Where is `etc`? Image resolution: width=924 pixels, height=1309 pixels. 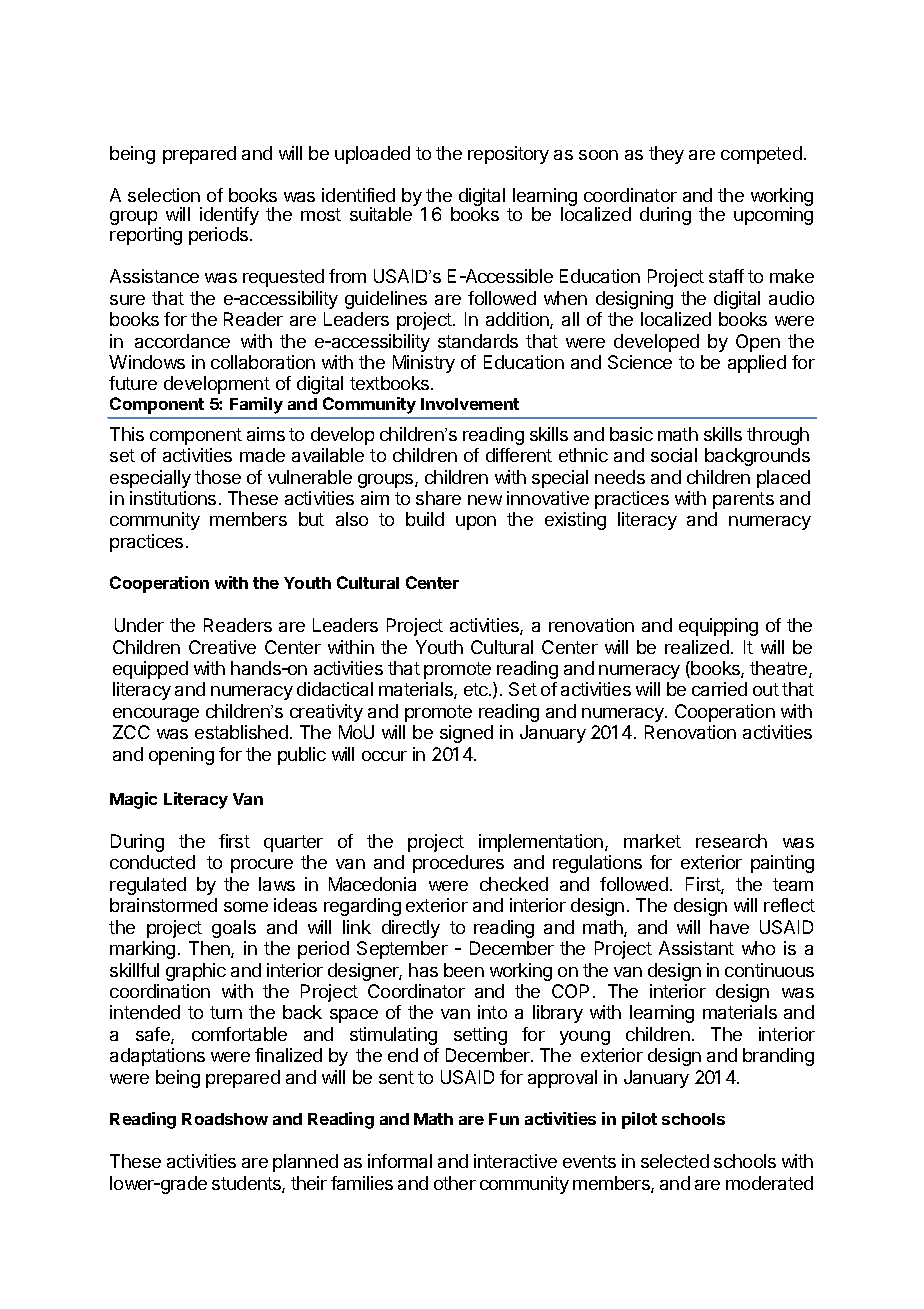
etc is located at coordinates (477, 689).
